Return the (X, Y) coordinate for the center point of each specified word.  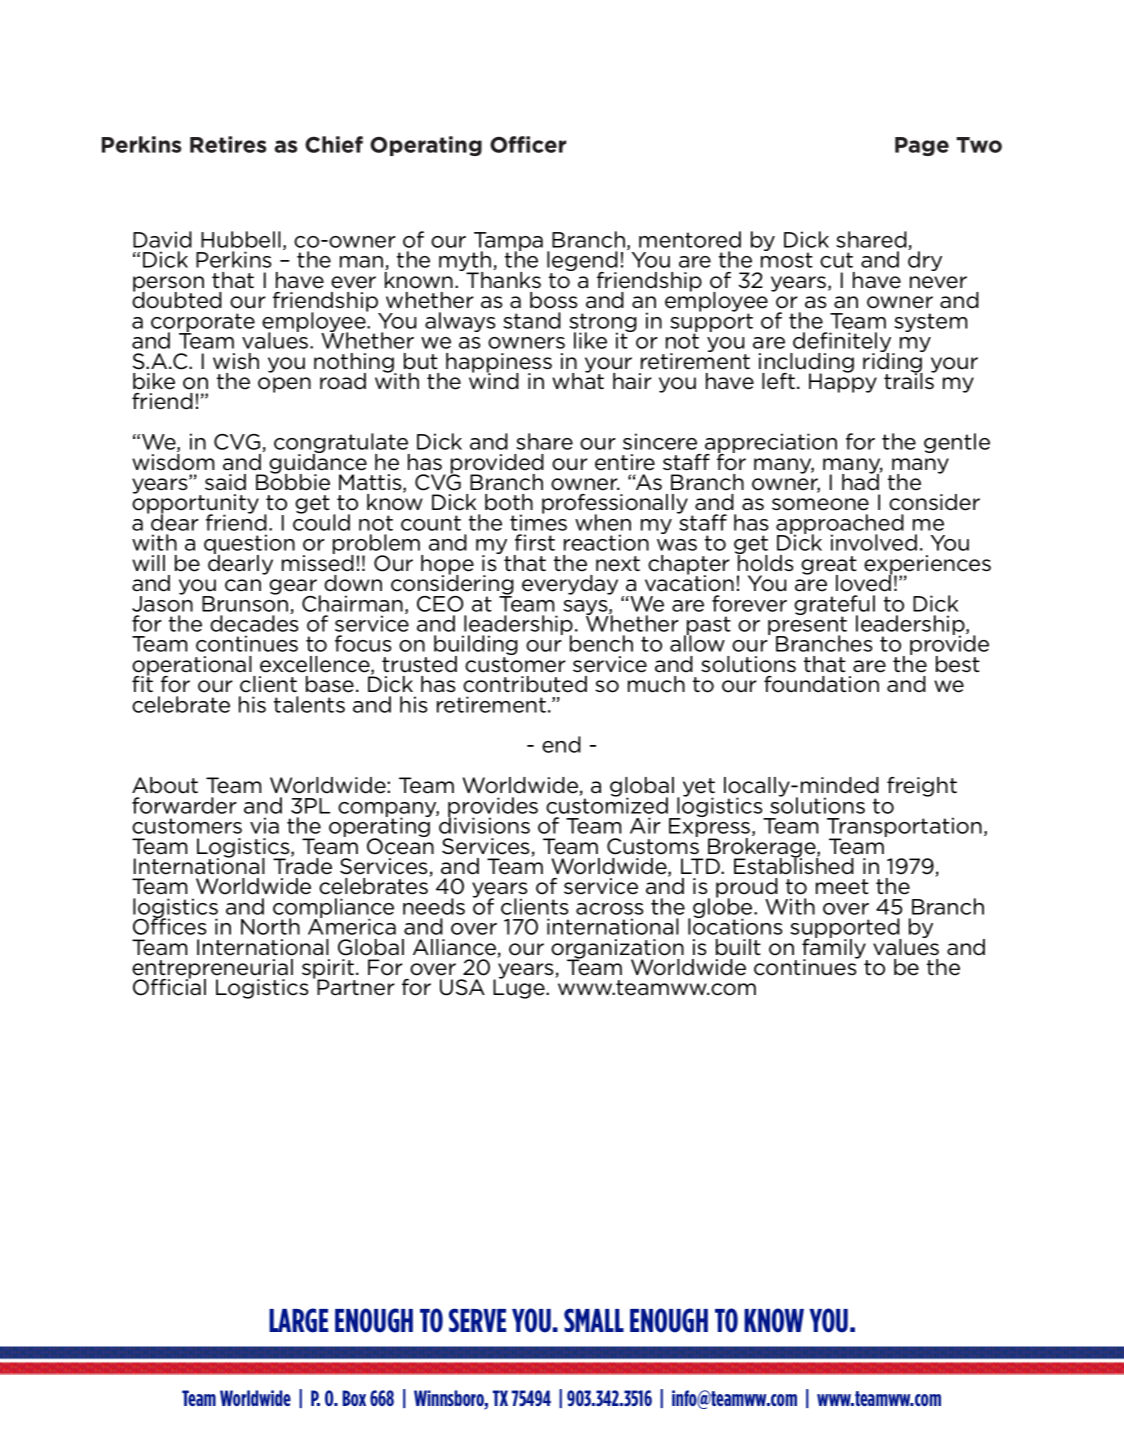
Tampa (508, 243)
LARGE (298, 1320)
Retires (228, 144)
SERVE (477, 1320)
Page (922, 146)
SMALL (594, 1320)
